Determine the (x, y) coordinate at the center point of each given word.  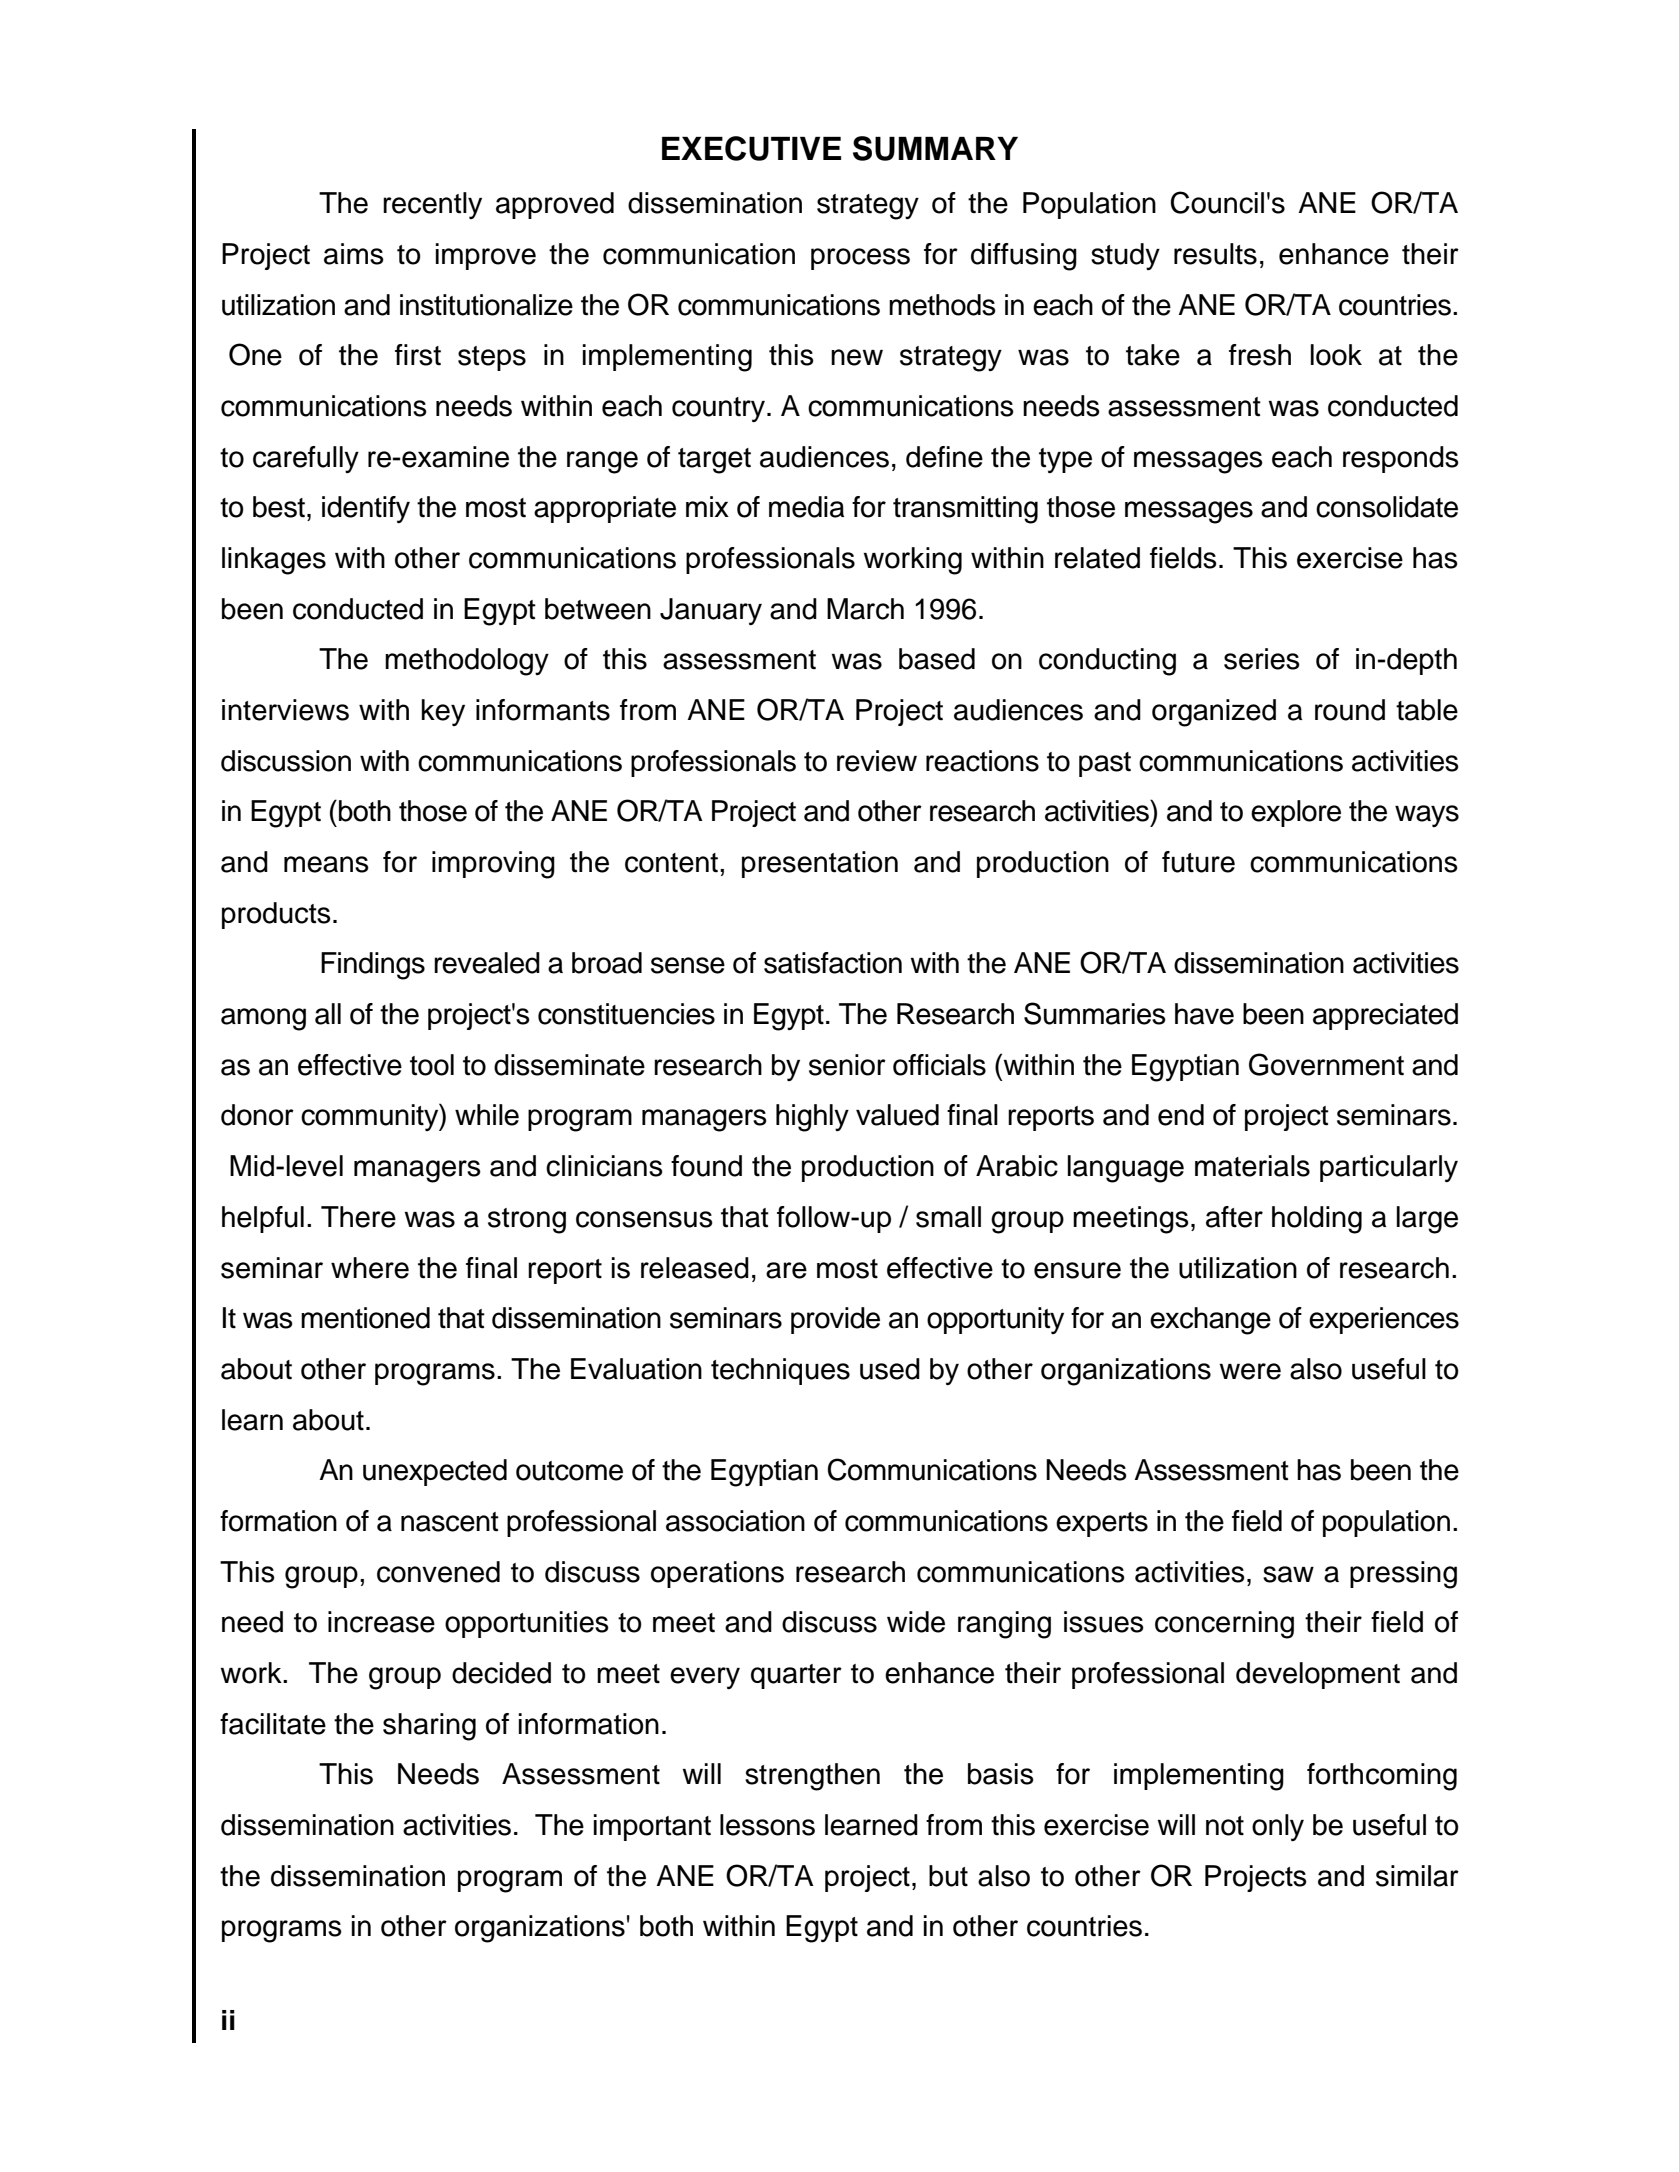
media (806, 507)
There (358, 1217)
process (860, 259)
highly (812, 1118)
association (735, 1521)
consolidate (1387, 507)
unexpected (435, 1472)
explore (1296, 813)
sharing (429, 1727)
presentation (820, 864)
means (326, 864)
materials (1252, 1166)
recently (432, 205)
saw (1288, 1574)
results (1215, 254)
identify (366, 509)
